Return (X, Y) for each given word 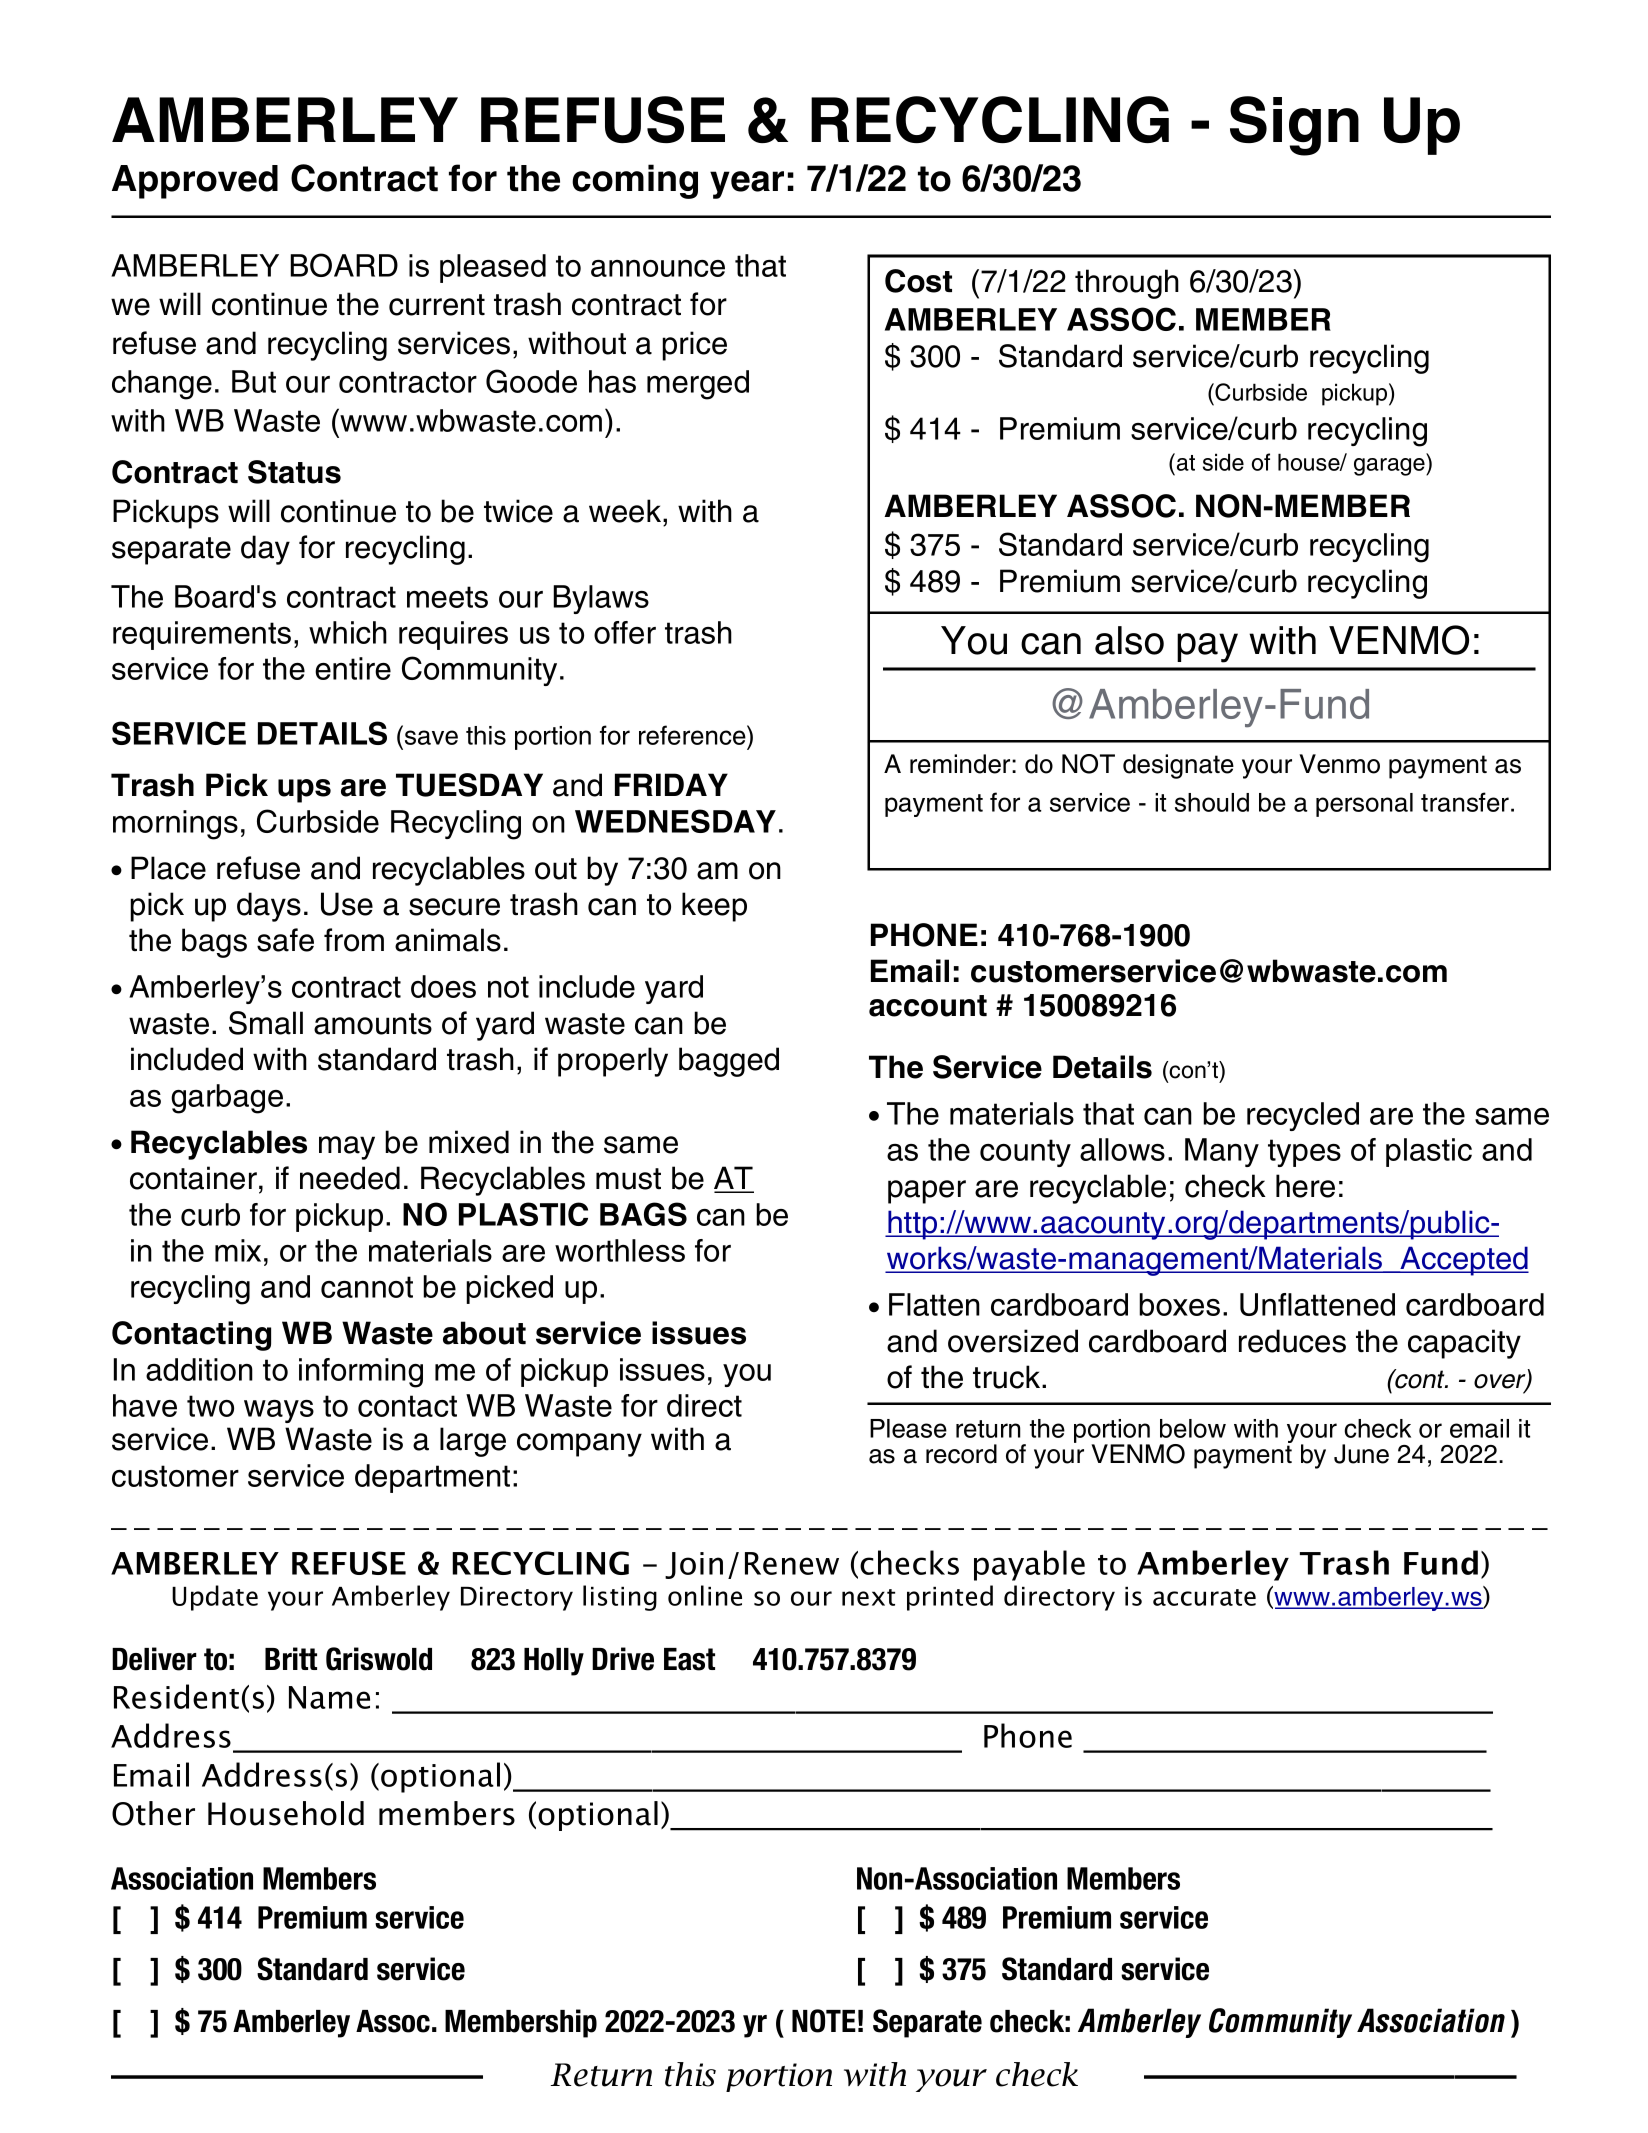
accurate (1204, 1597)
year (747, 185)
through (1127, 284)
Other (153, 1813)
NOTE (824, 2021)
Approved (195, 182)
